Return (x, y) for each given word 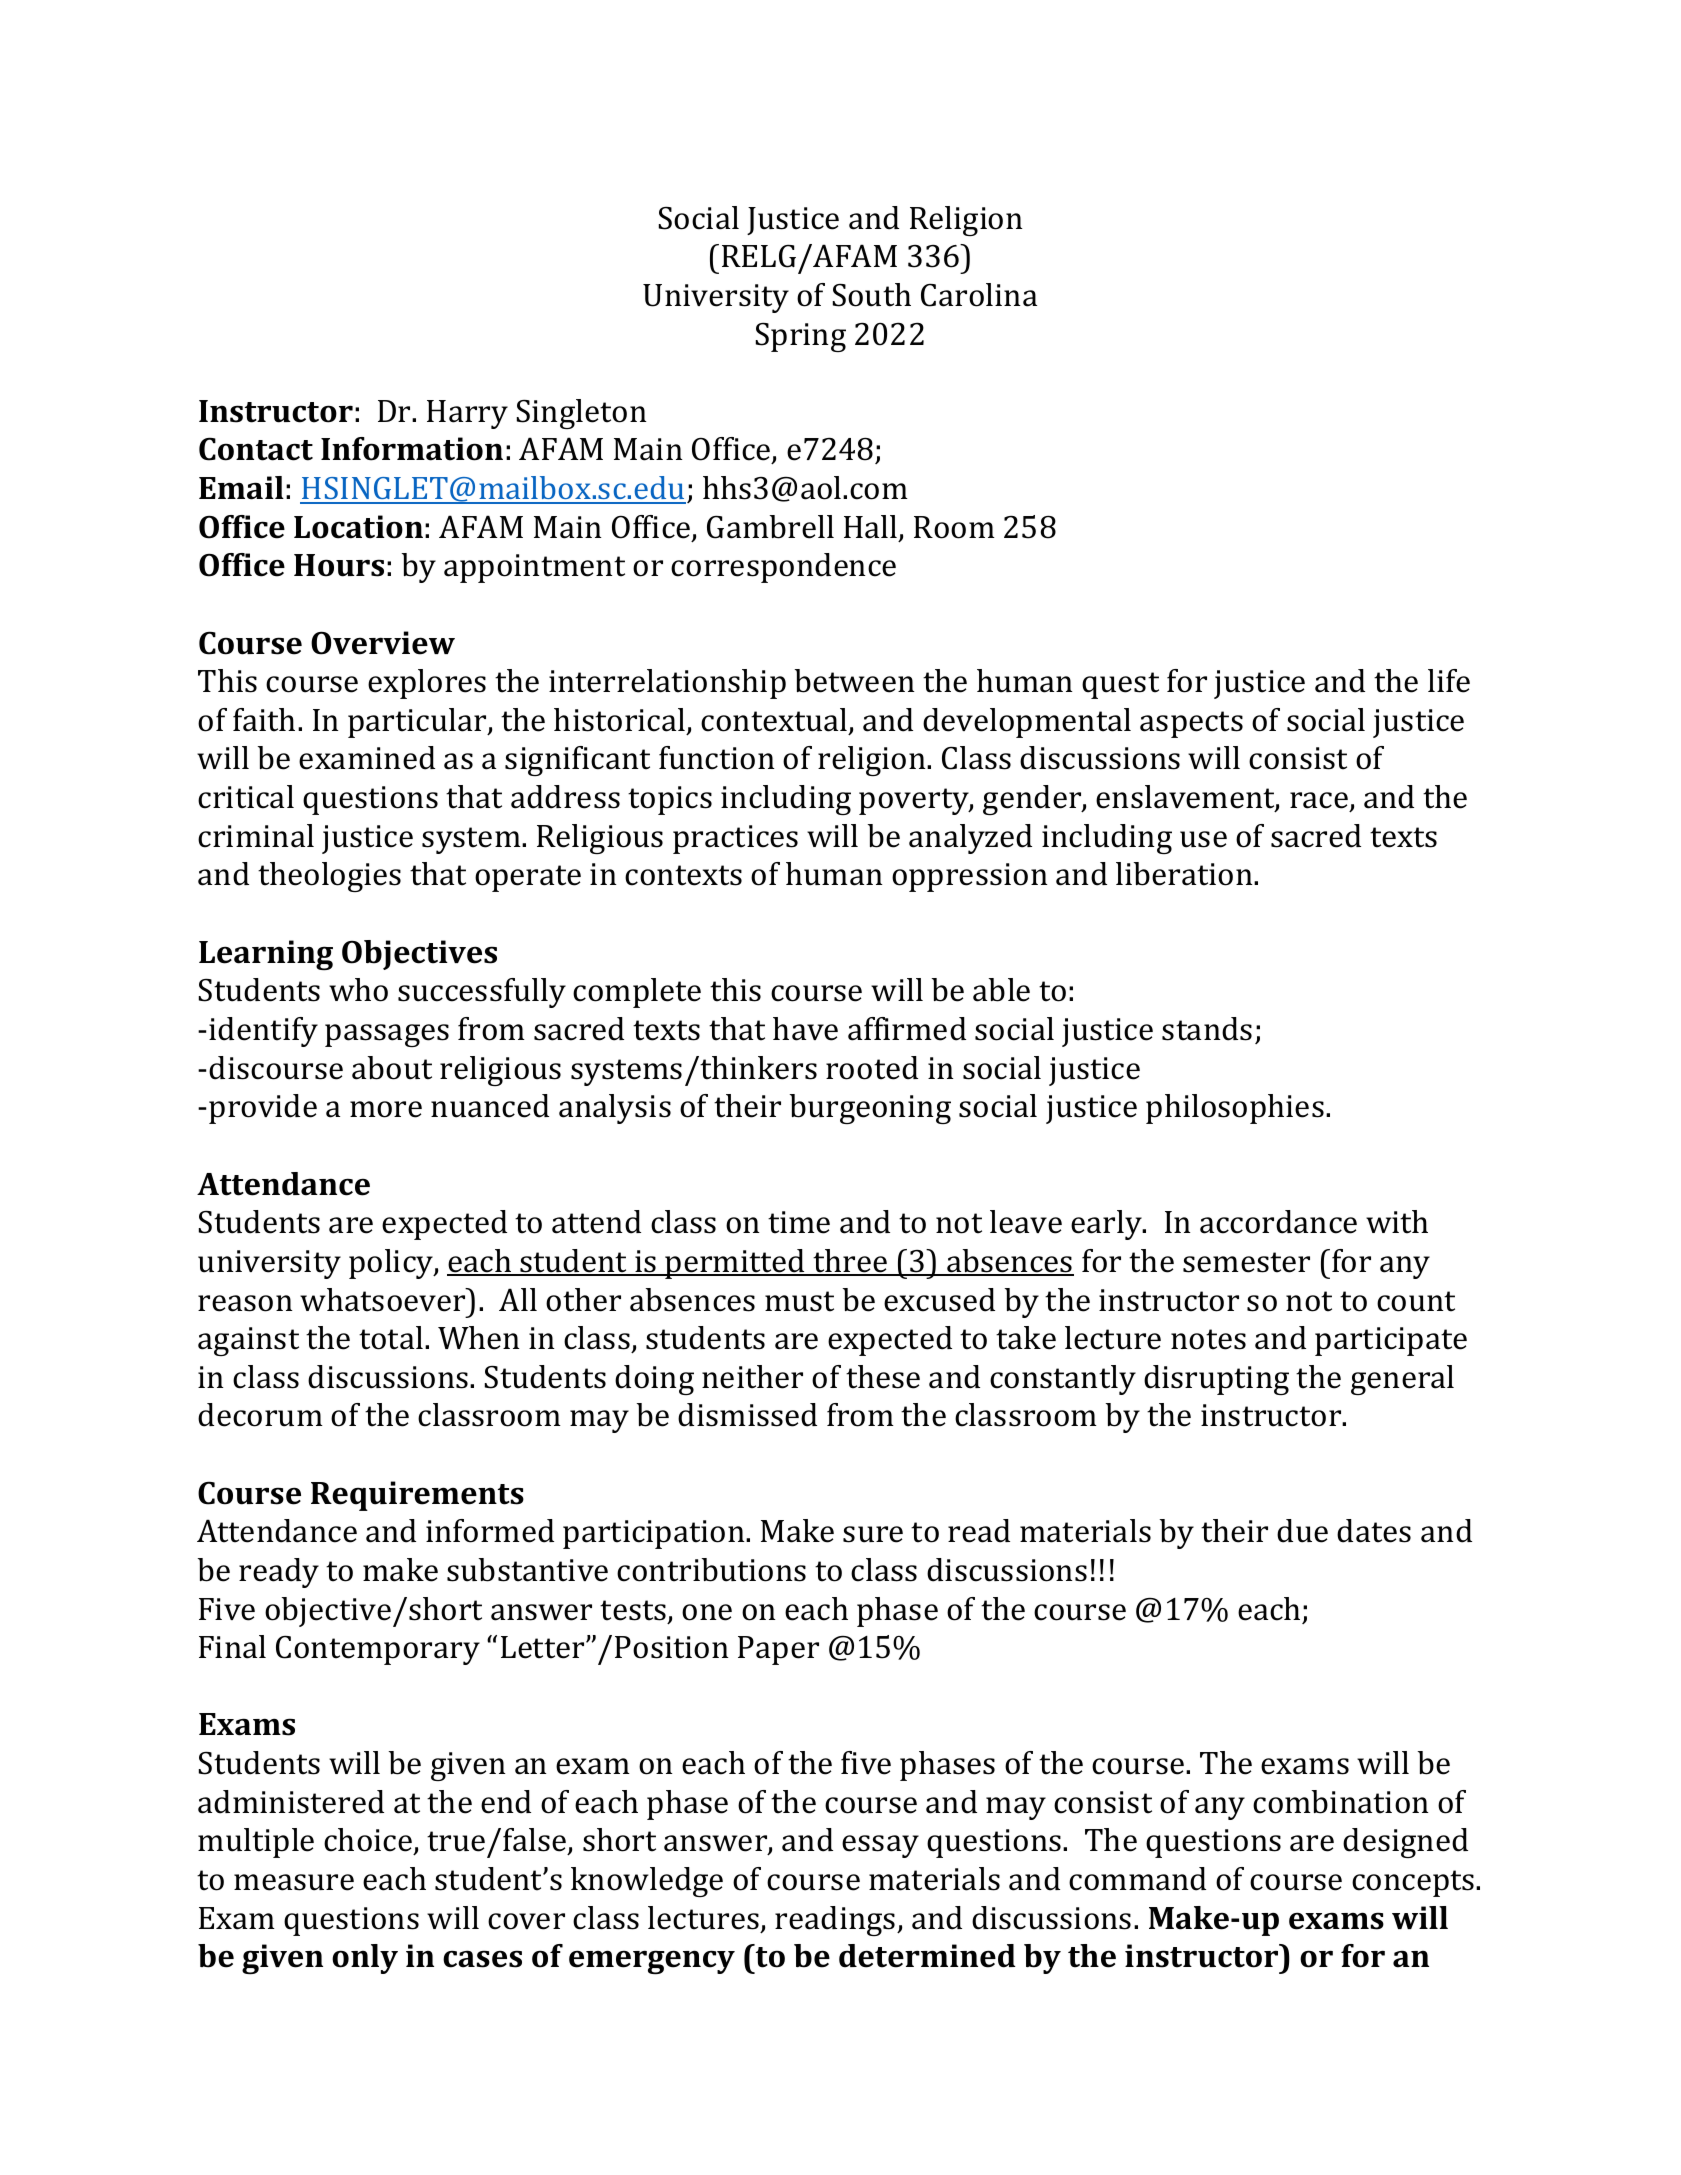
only (365, 1959)
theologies (329, 877)
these (883, 1377)
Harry (467, 414)
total (391, 1338)
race (1320, 802)
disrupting (1216, 1380)
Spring (801, 337)
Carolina (979, 295)
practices (735, 839)
